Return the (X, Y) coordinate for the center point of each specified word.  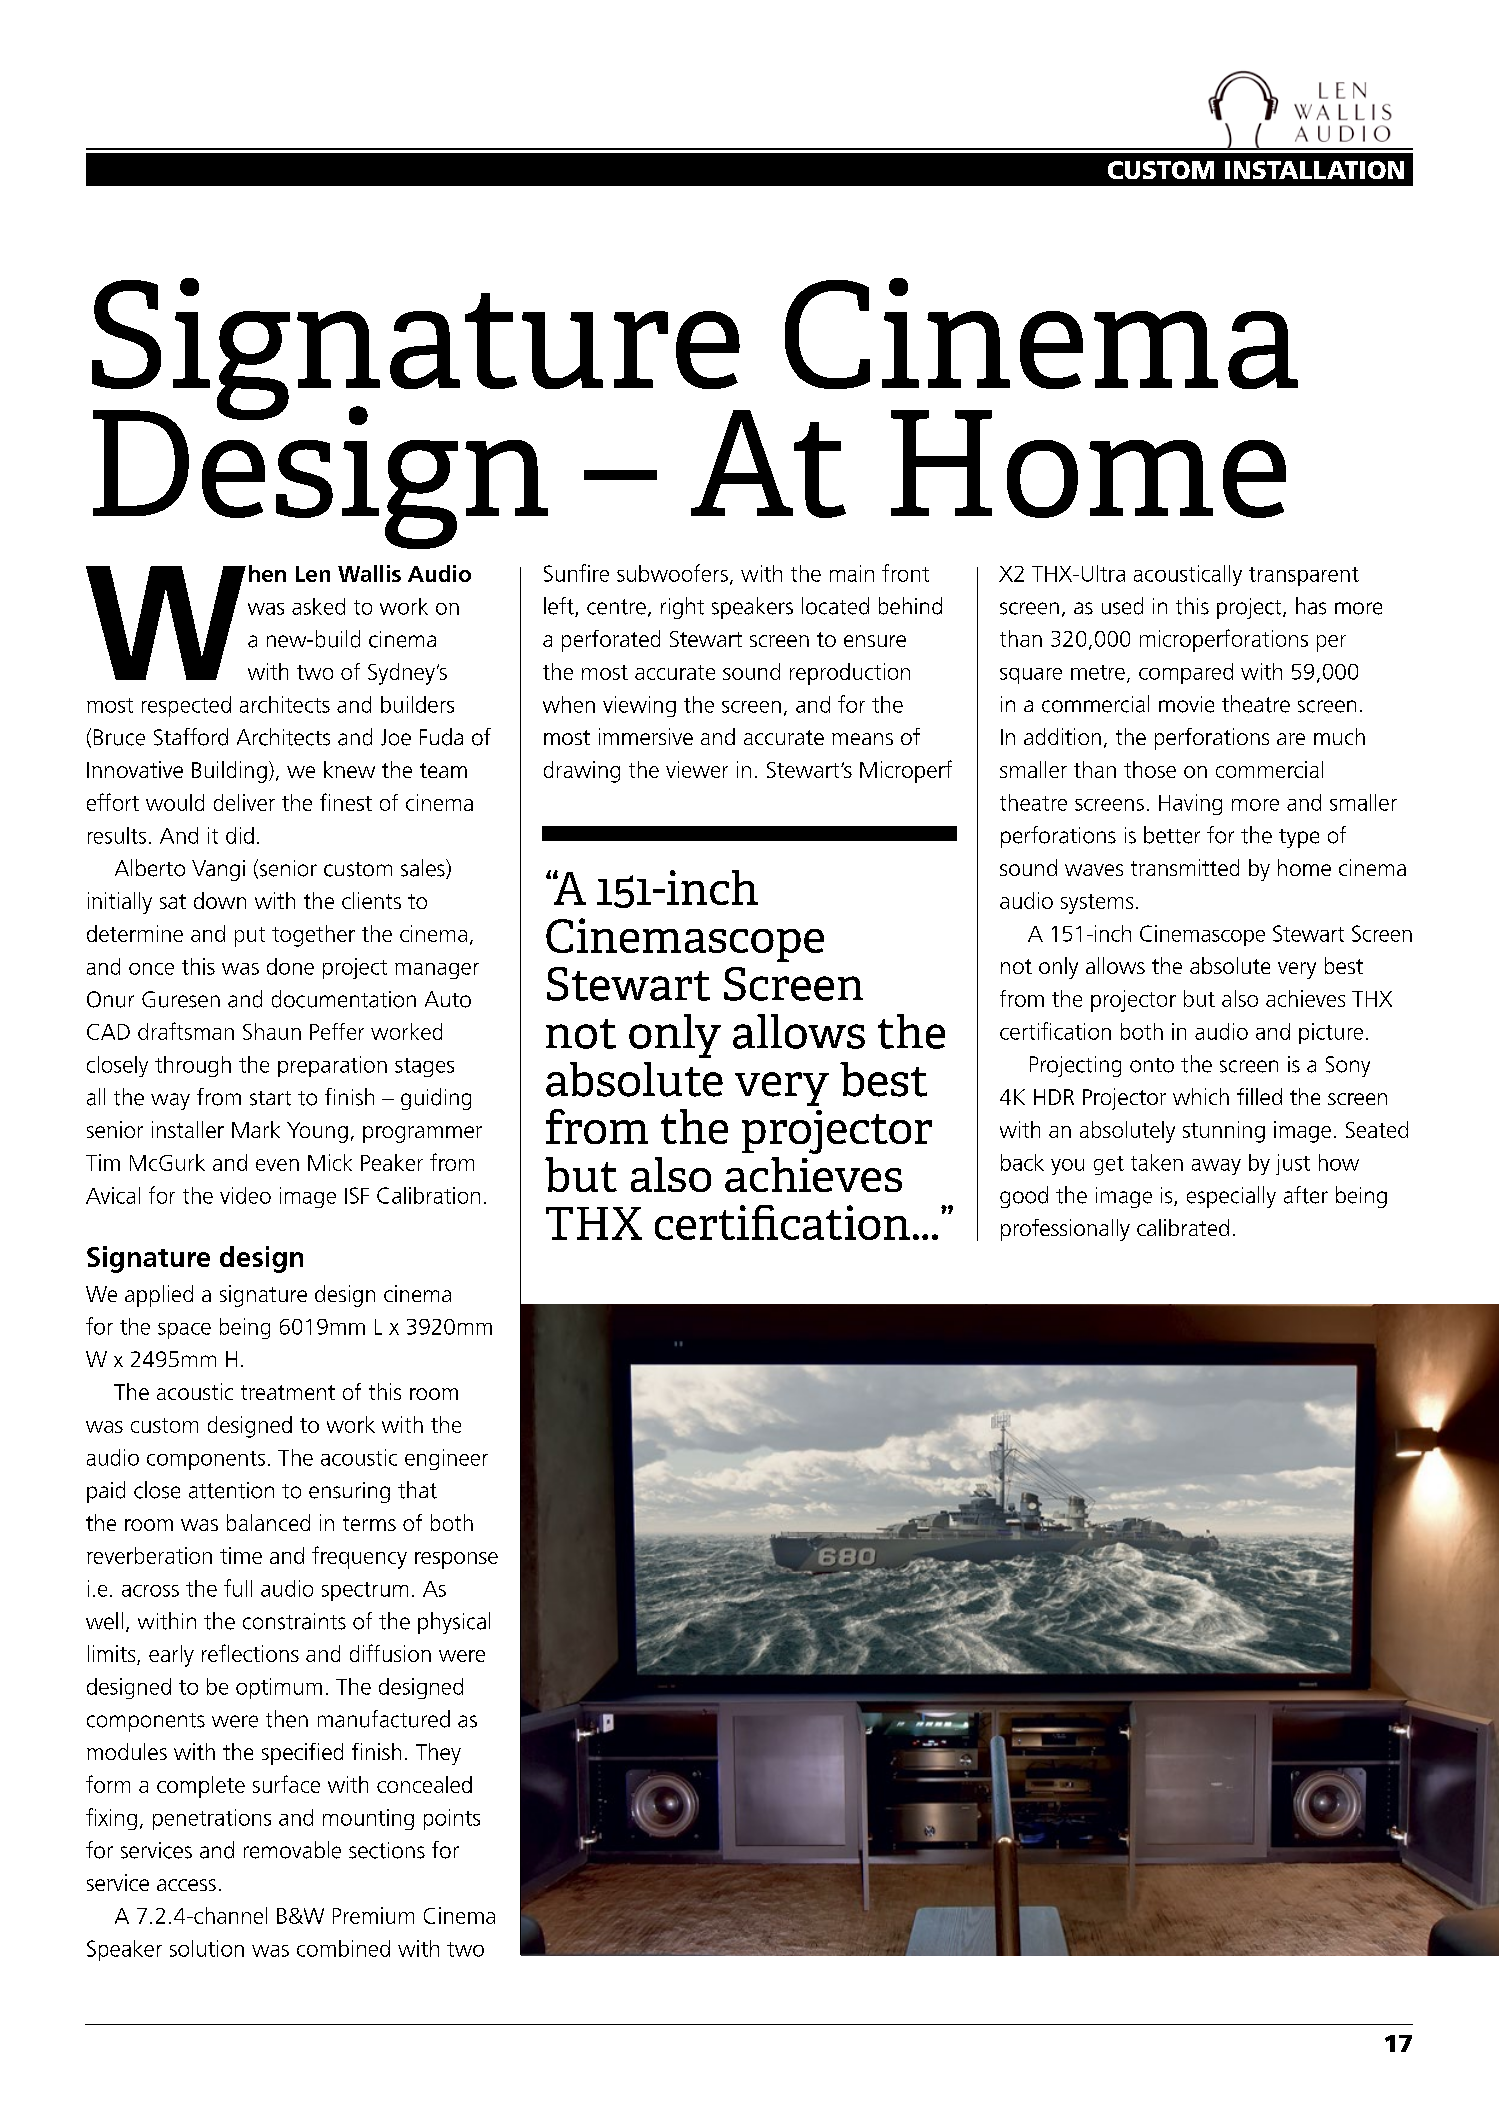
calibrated (1183, 1227)
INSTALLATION (1314, 170)
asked (318, 606)
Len (313, 574)
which (1201, 1096)
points (452, 1819)
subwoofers (672, 573)
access (186, 1885)
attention (231, 1490)
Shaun (272, 1031)
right (682, 608)
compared (1186, 673)
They (438, 1754)
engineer (446, 1459)
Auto (448, 999)
